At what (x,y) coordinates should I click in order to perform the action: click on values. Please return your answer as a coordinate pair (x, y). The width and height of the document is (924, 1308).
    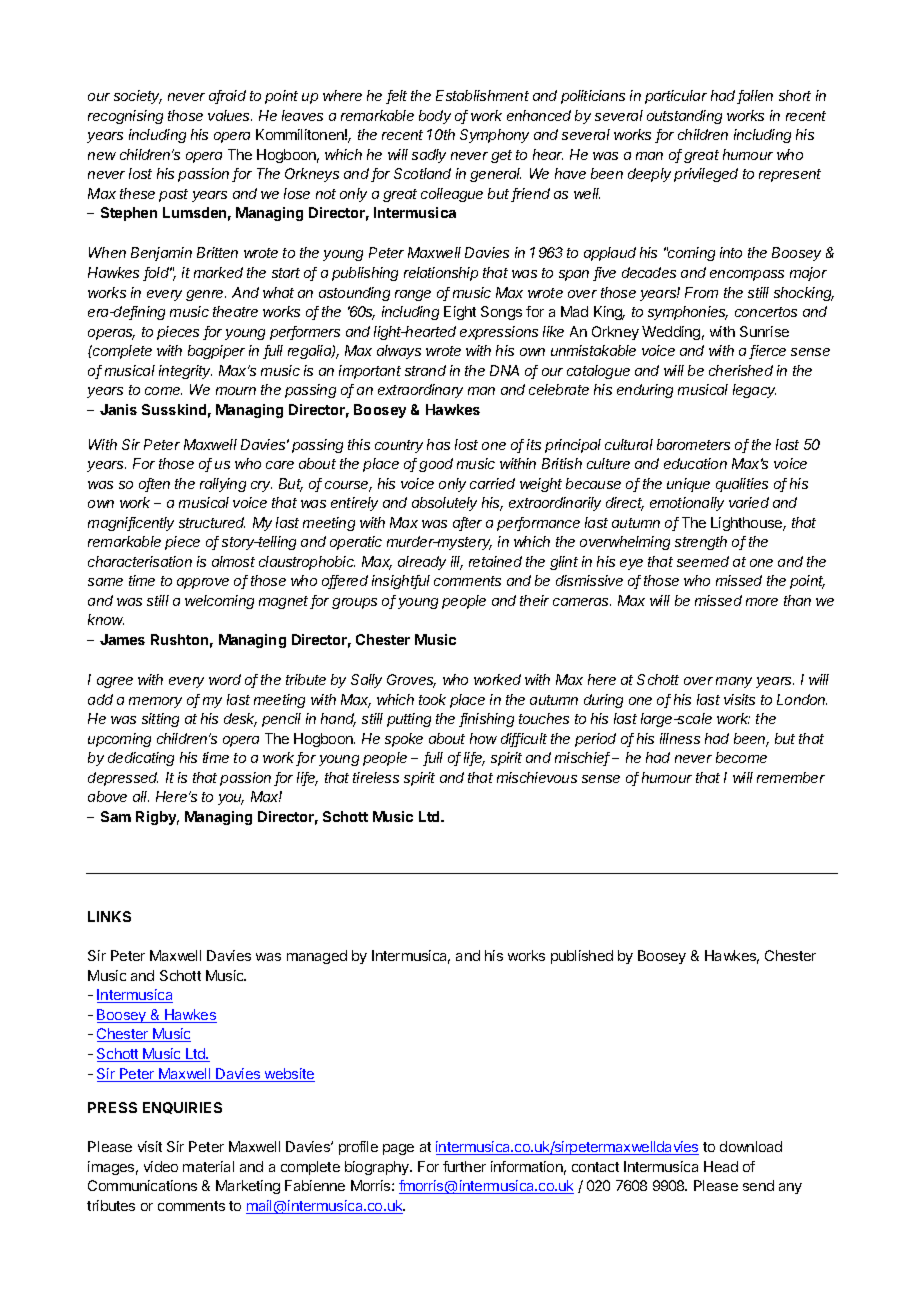
    Looking at the image, I should click on (230, 115).
